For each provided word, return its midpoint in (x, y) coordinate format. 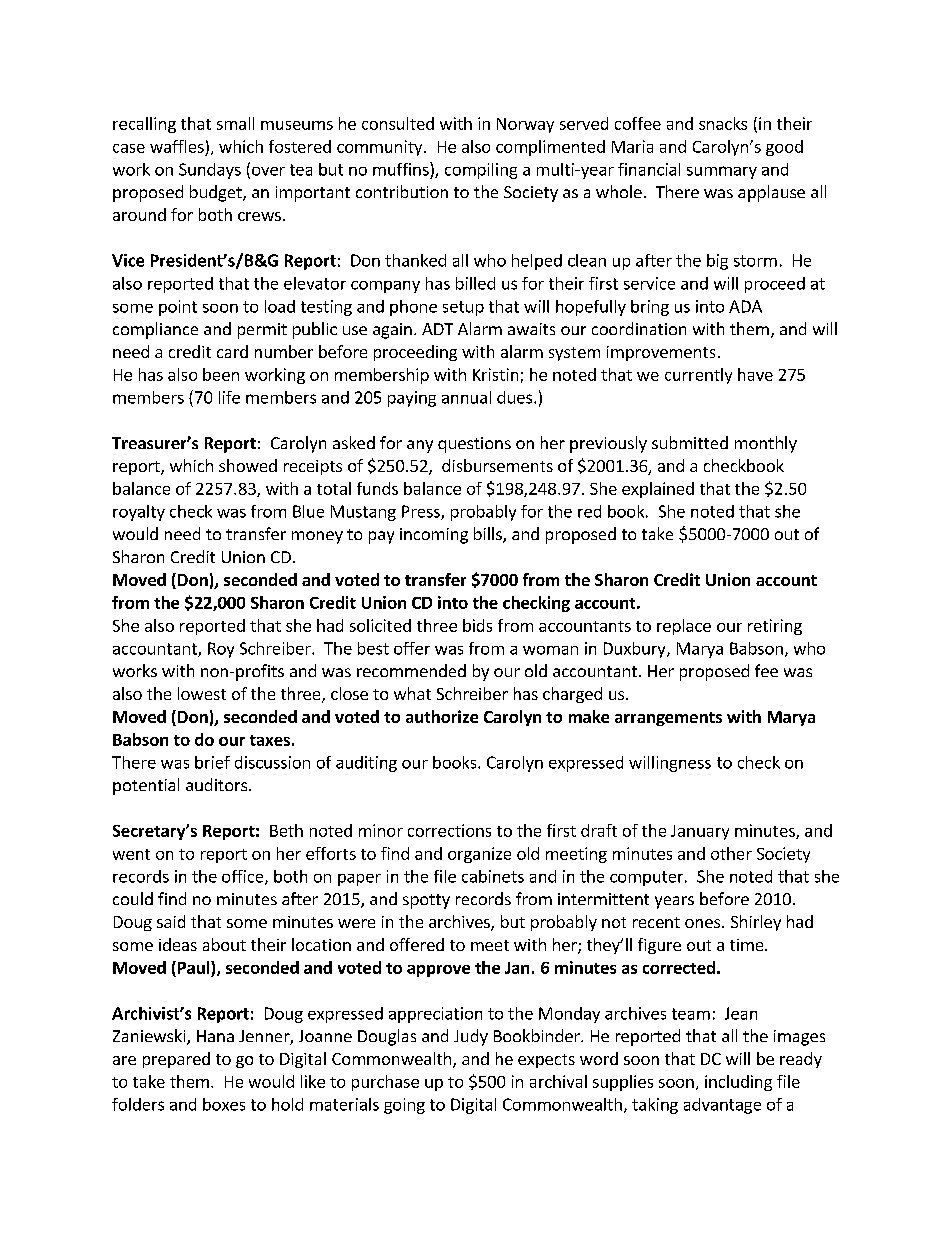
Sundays (210, 171)
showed (248, 465)
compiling (481, 171)
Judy (471, 1037)
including (738, 1083)
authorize (442, 716)
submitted (690, 442)
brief (212, 762)
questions (474, 445)
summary (722, 172)
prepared (176, 1060)
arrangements (668, 719)
